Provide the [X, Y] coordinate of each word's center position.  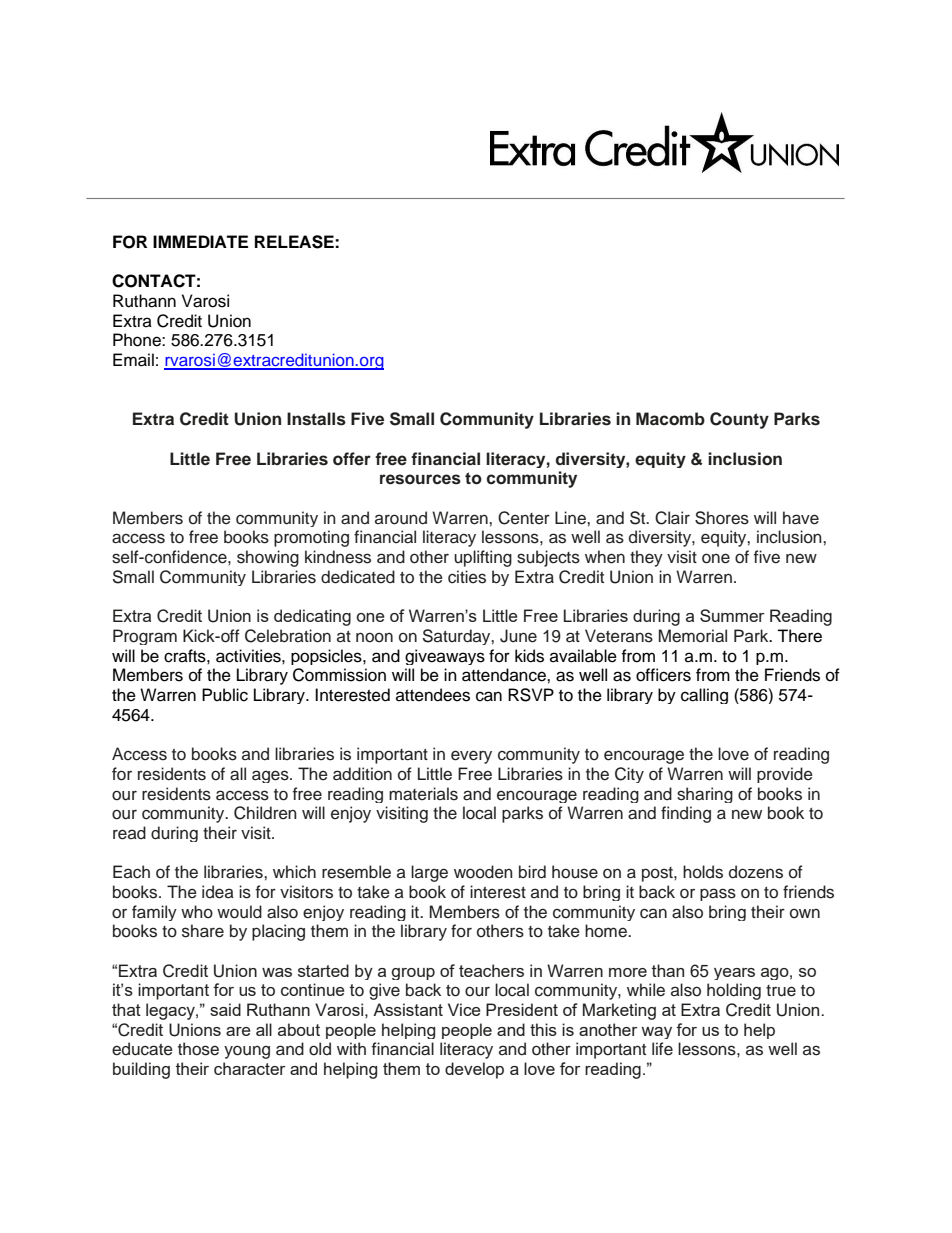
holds [703, 872]
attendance [505, 675]
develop [474, 1070]
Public [225, 695]
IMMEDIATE [200, 241]
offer [352, 459]
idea [218, 892]
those [198, 1049]
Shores [722, 518]
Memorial [693, 636]
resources [420, 479]
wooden [483, 872]
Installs [316, 419]
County [739, 420]
